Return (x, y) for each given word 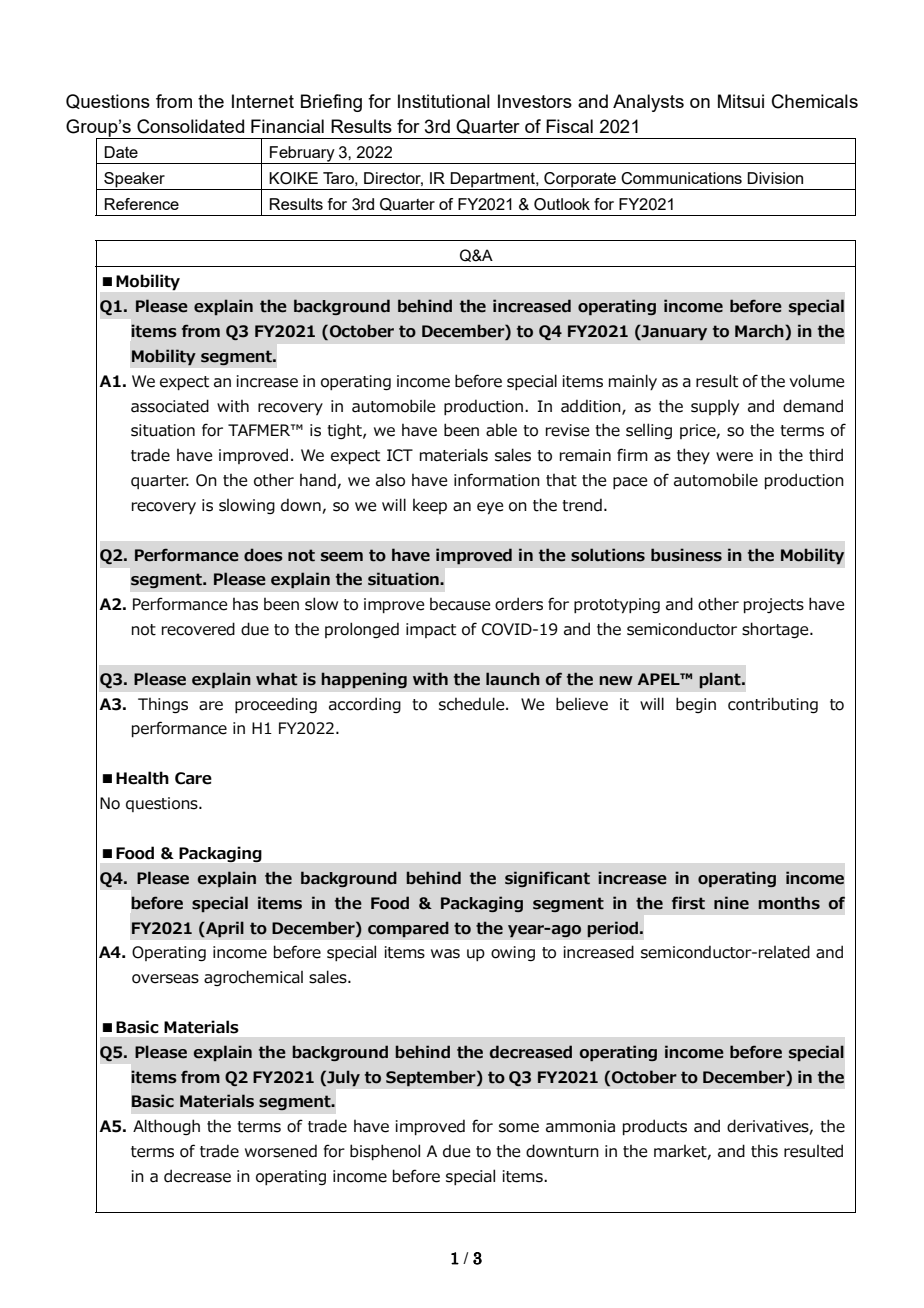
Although (166, 1127)
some (519, 1128)
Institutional (444, 101)
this (764, 1151)
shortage (776, 630)
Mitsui (741, 101)
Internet (263, 101)
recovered (198, 629)
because (460, 604)
